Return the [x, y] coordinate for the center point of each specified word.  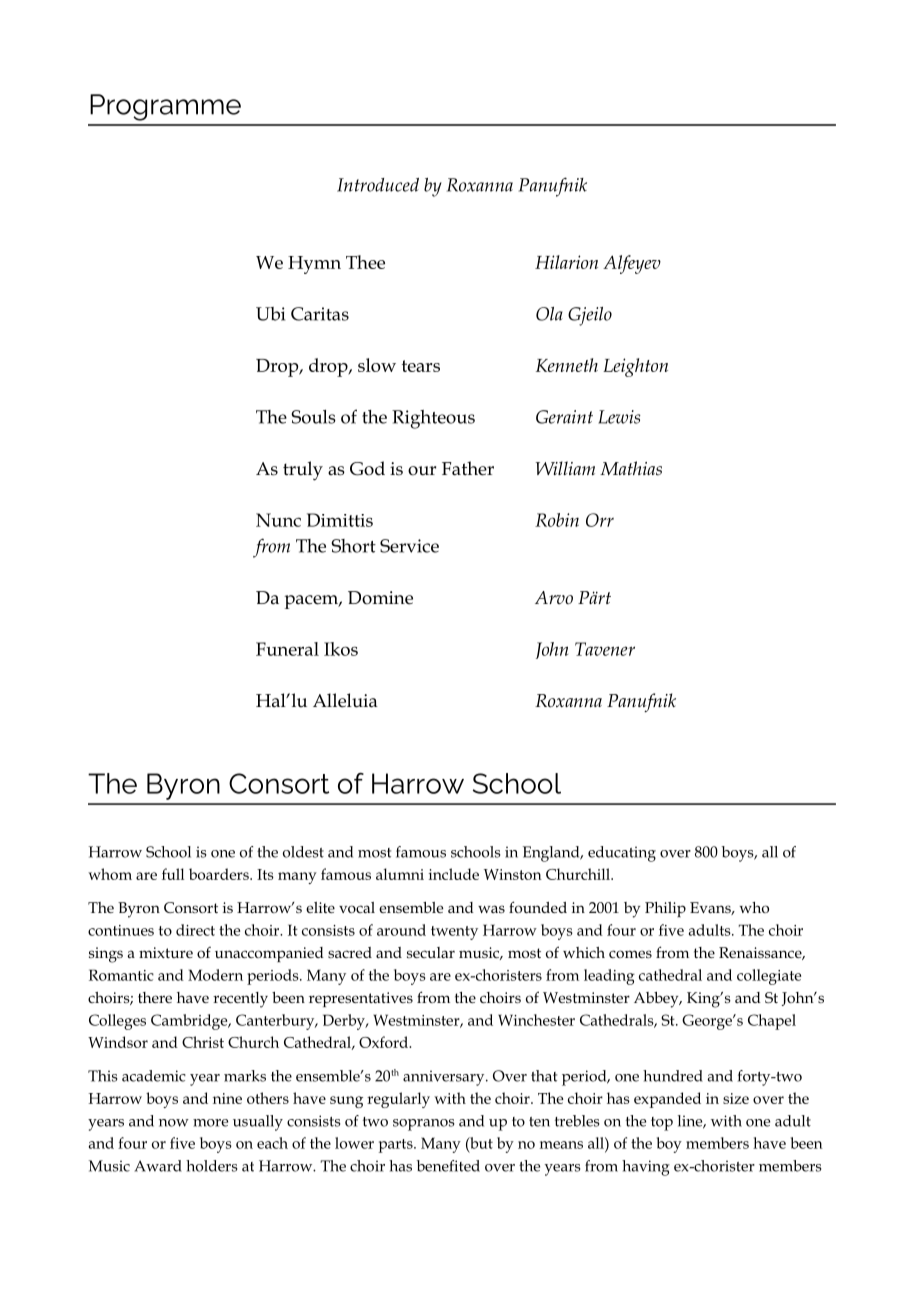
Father [468, 468]
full [173, 874]
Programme [165, 107]
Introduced [378, 185]
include [454, 874]
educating [622, 854]
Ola [549, 314]
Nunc [278, 520]
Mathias [631, 468]
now [174, 1123]
